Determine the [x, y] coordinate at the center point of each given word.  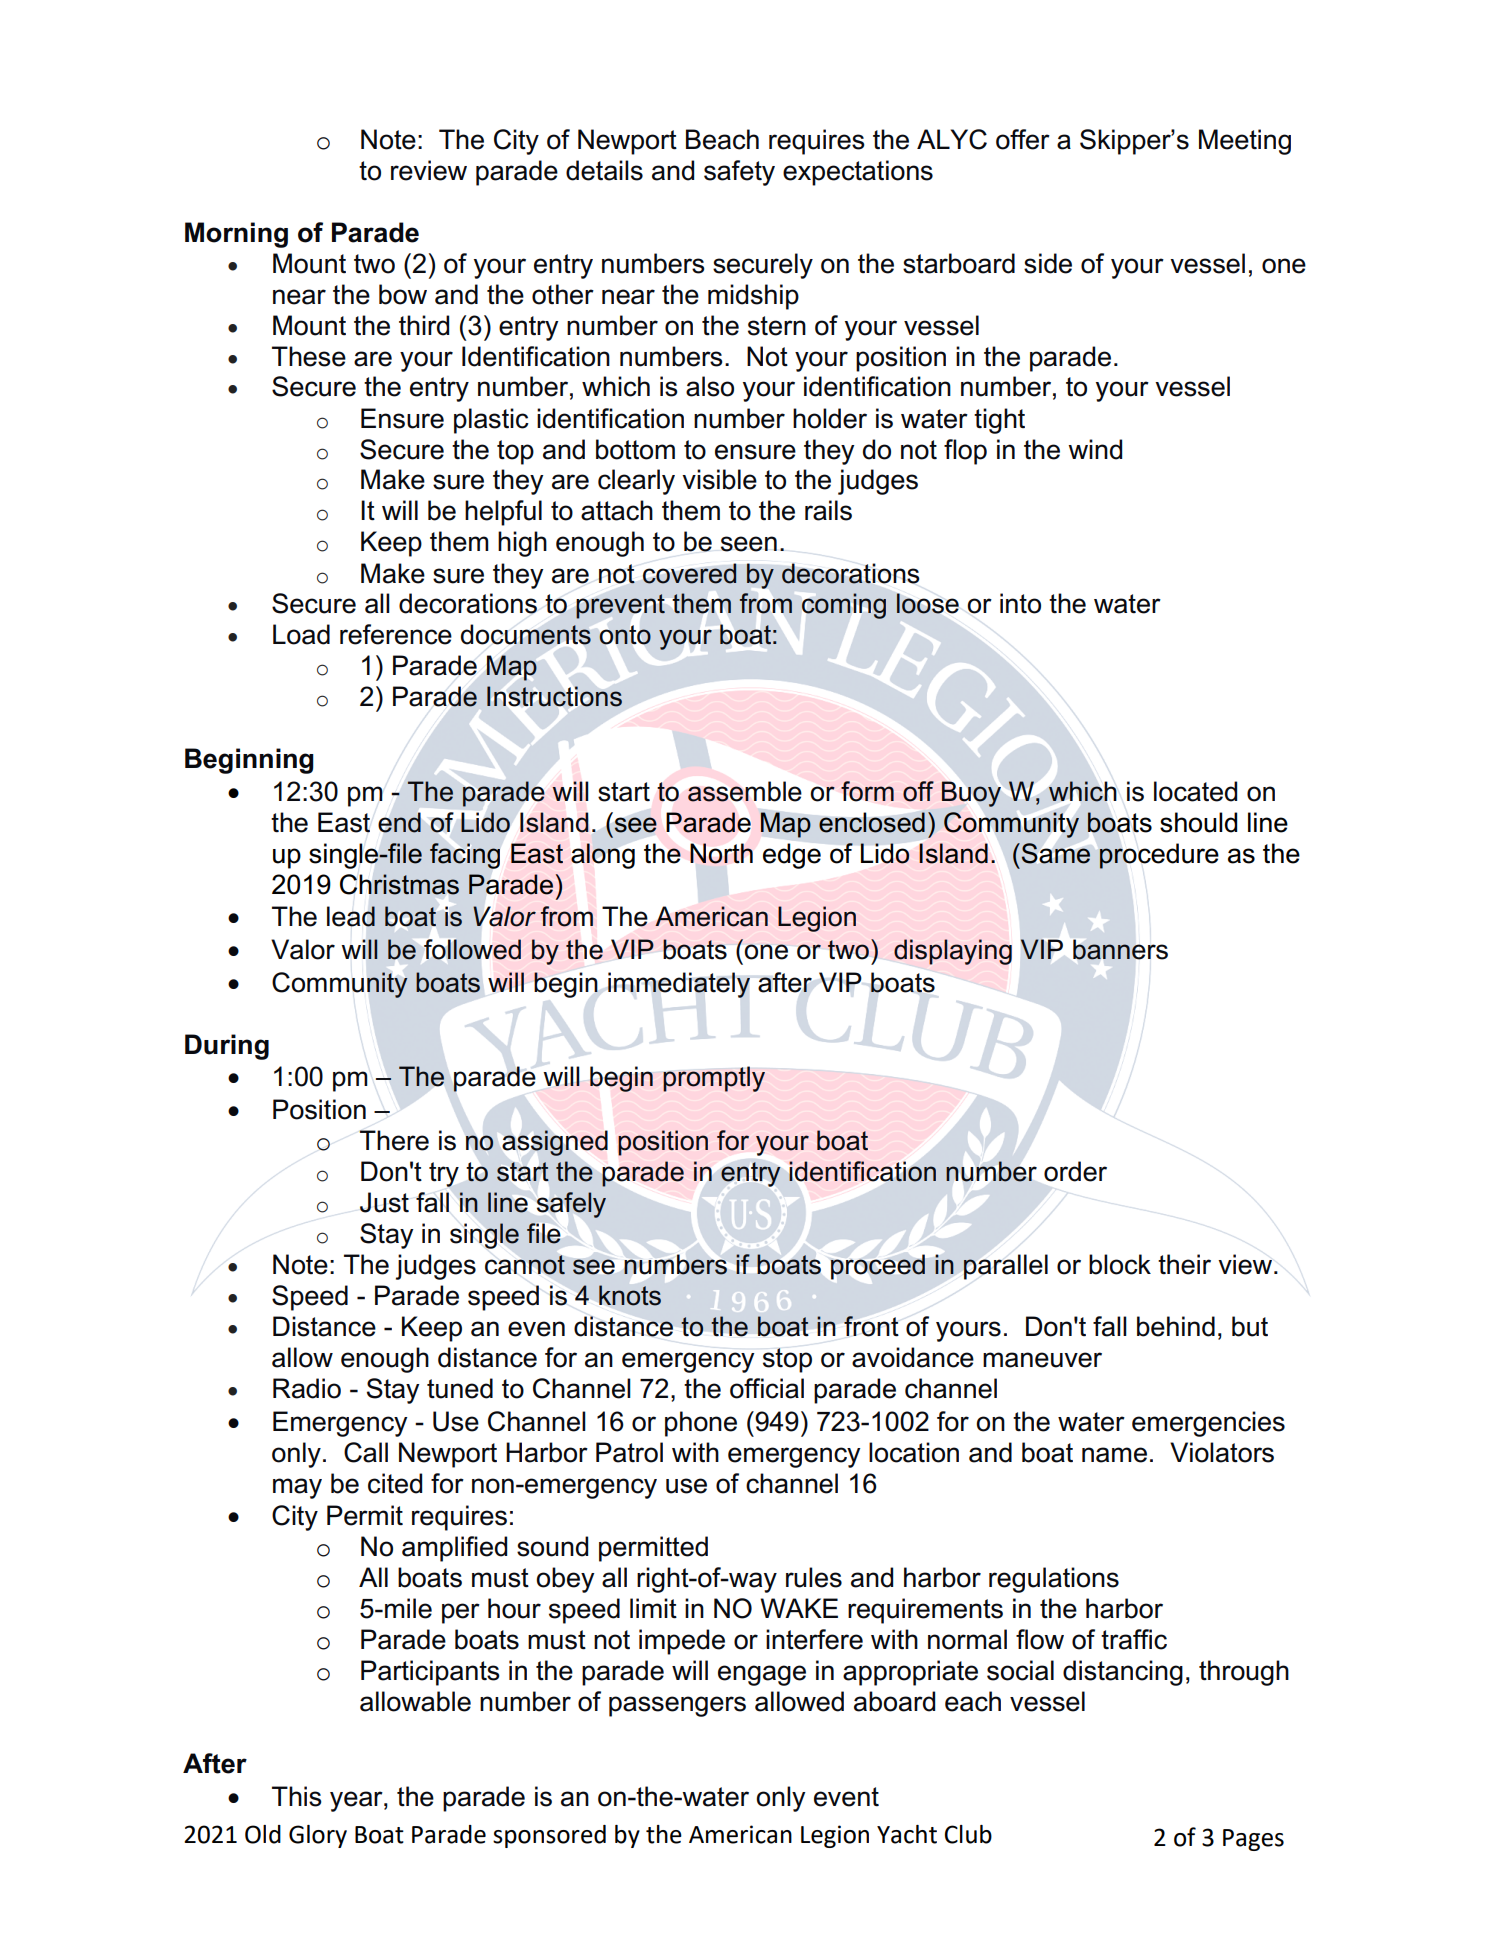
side [1048, 263]
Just [384, 1202]
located [1195, 791]
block [1120, 1264]
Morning [236, 235]
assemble [745, 791]
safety [739, 173]
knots [630, 1295]
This [297, 1796]
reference [396, 634]
